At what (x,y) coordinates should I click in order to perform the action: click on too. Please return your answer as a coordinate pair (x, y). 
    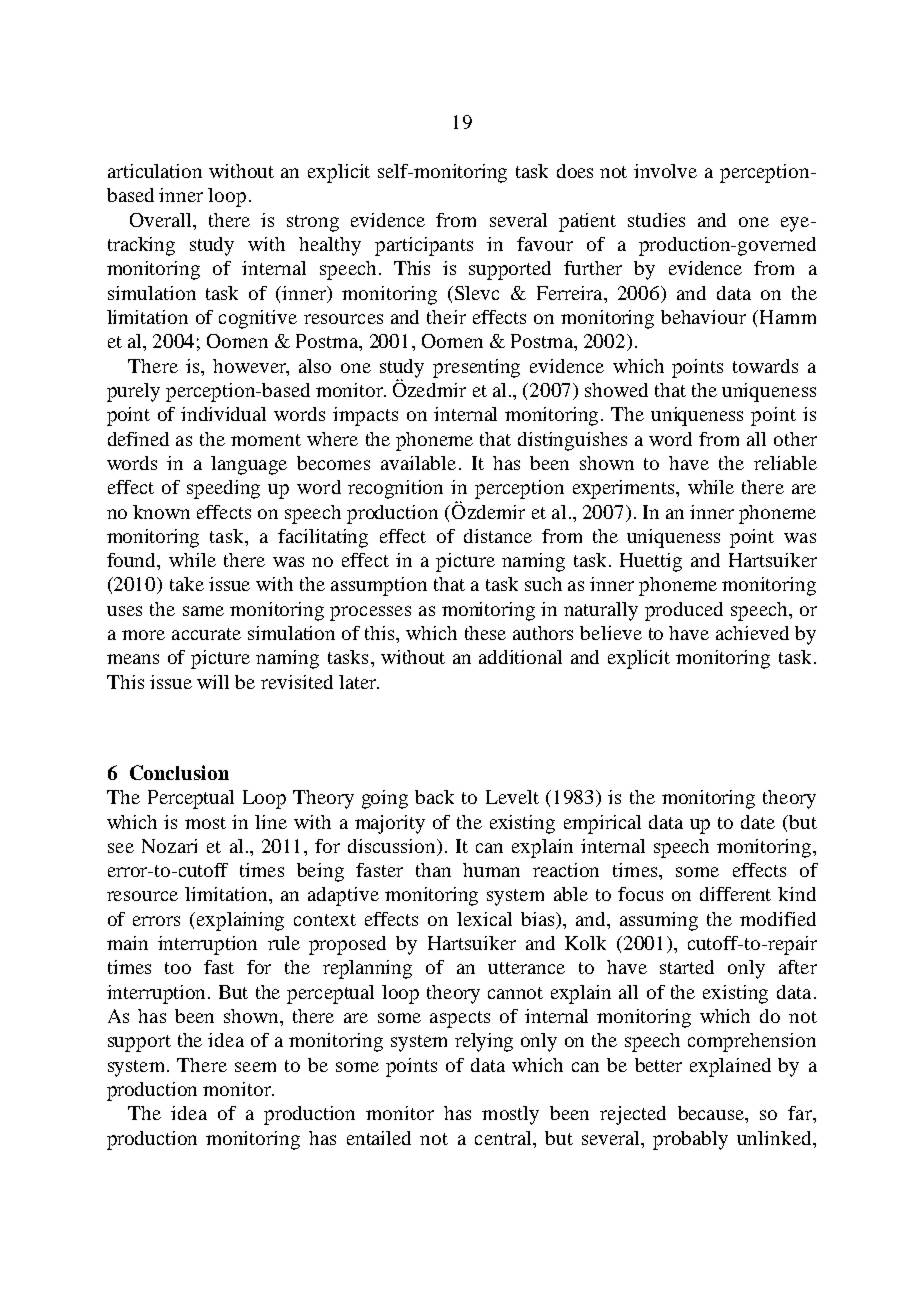
    Looking at the image, I should click on (178, 968).
